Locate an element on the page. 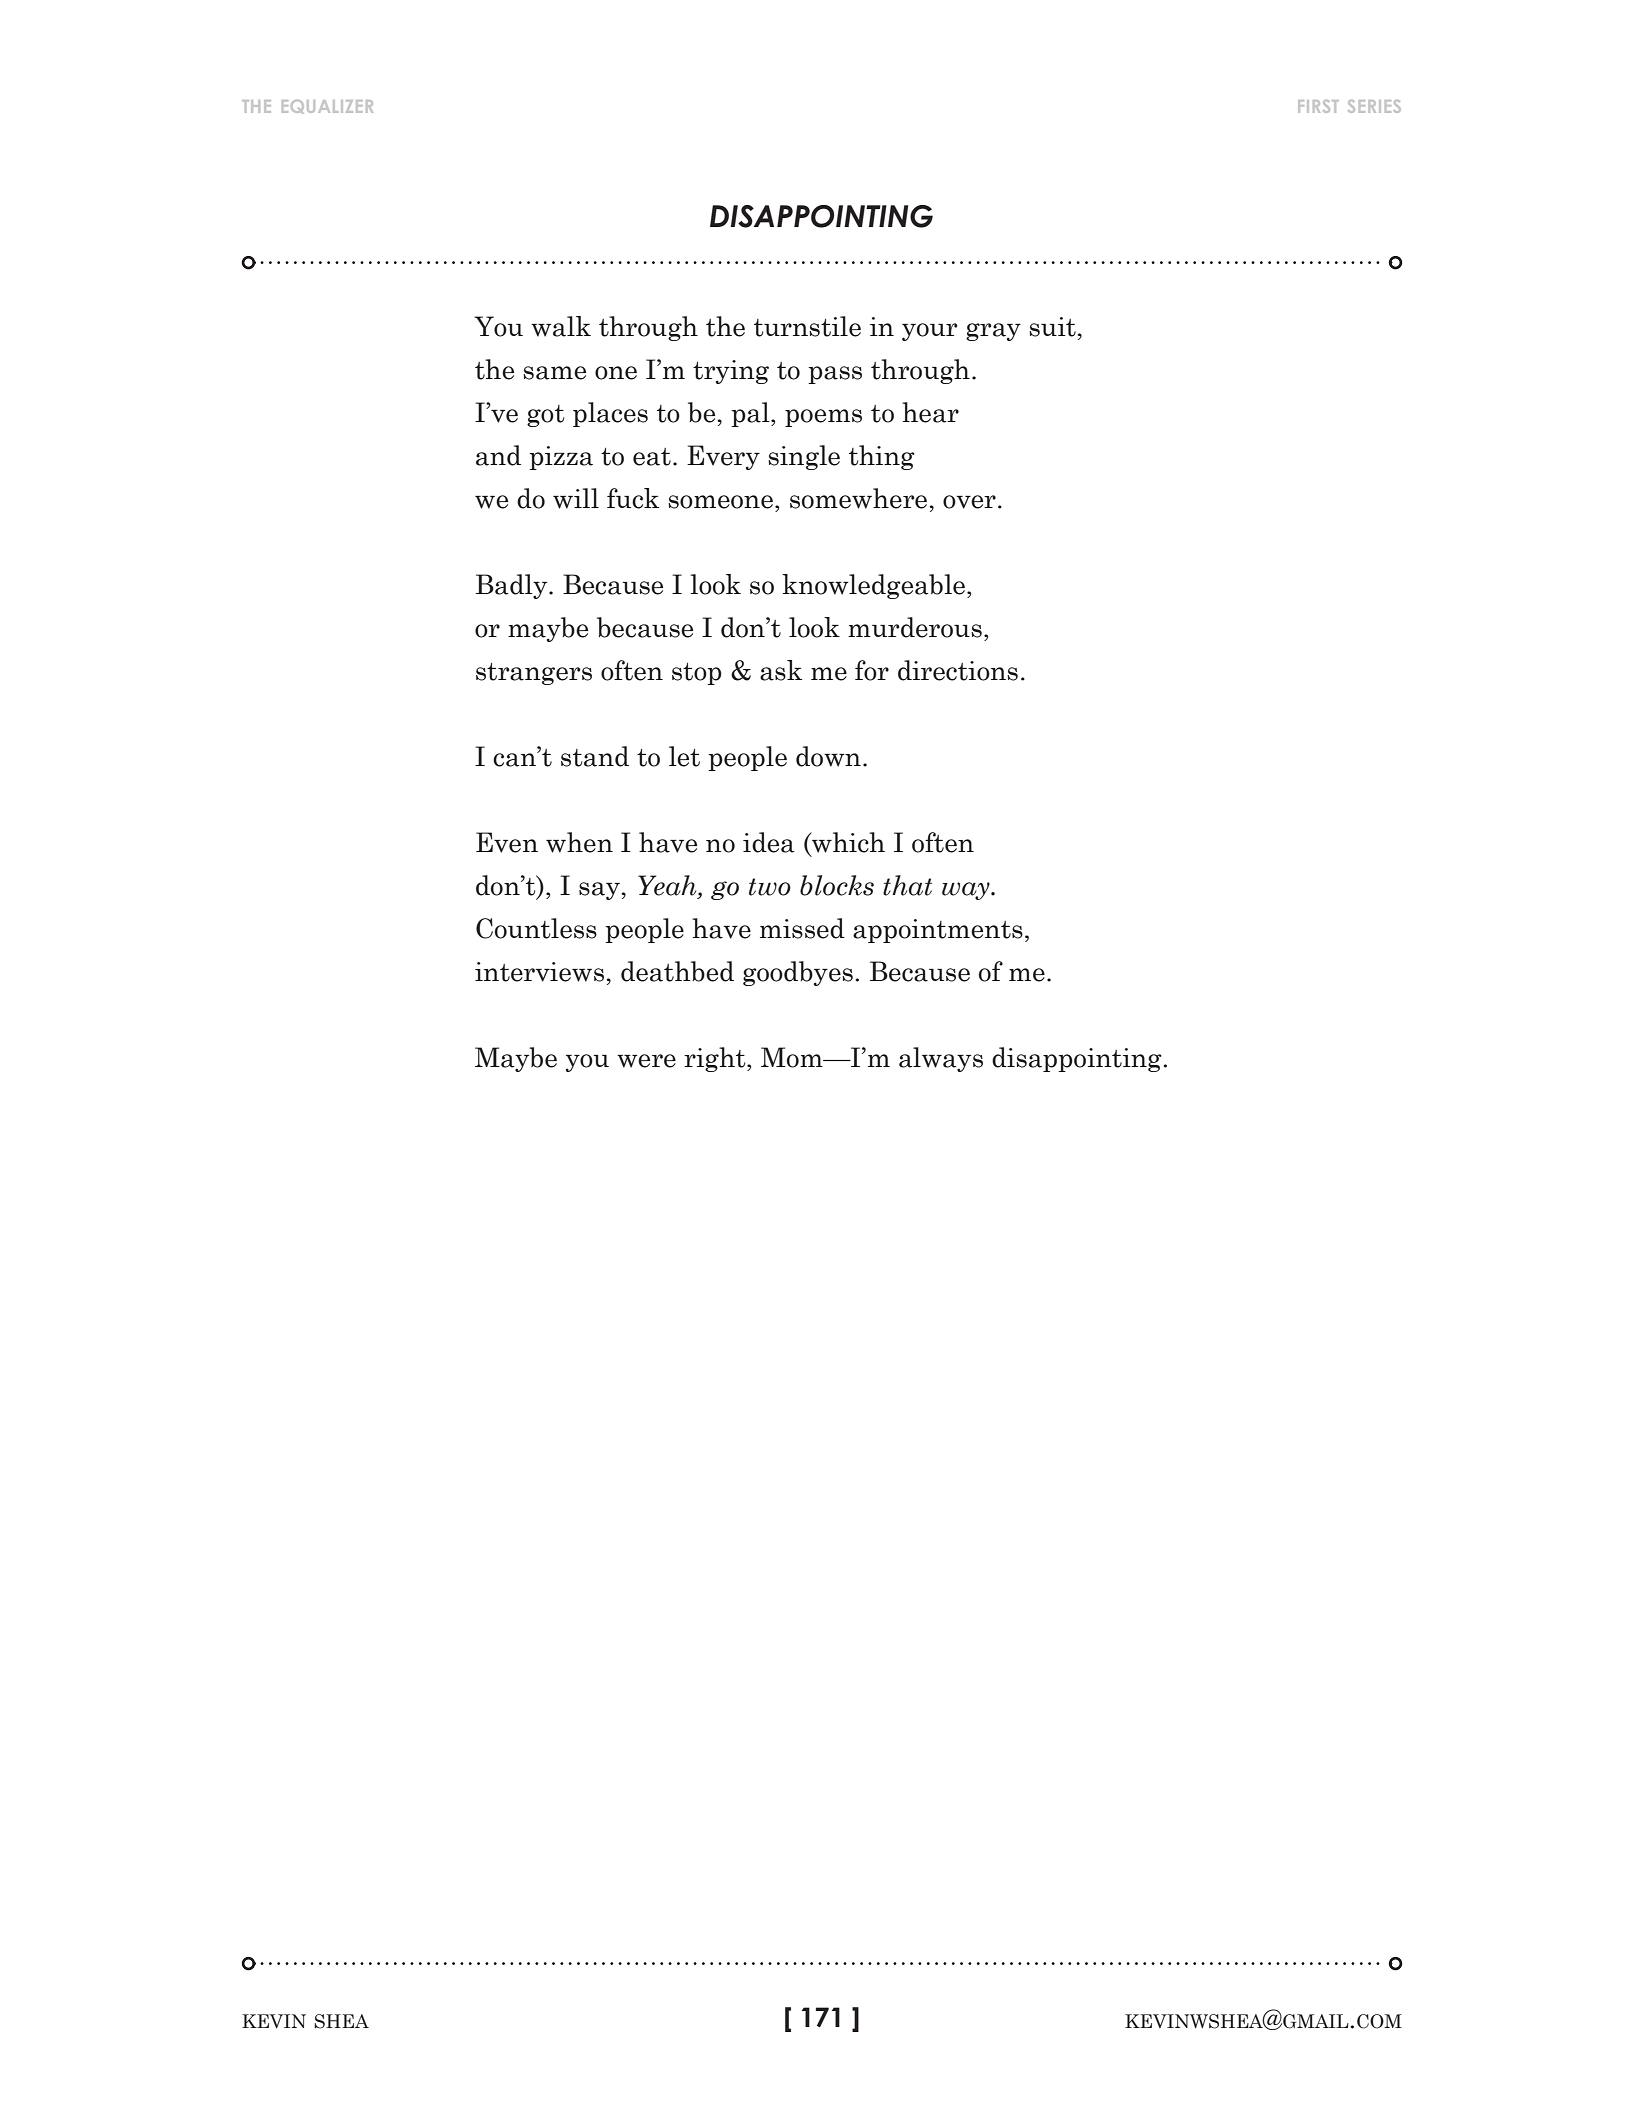 The height and width of the image is (2128, 1644). interviews is located at coordinates (541, 972).
